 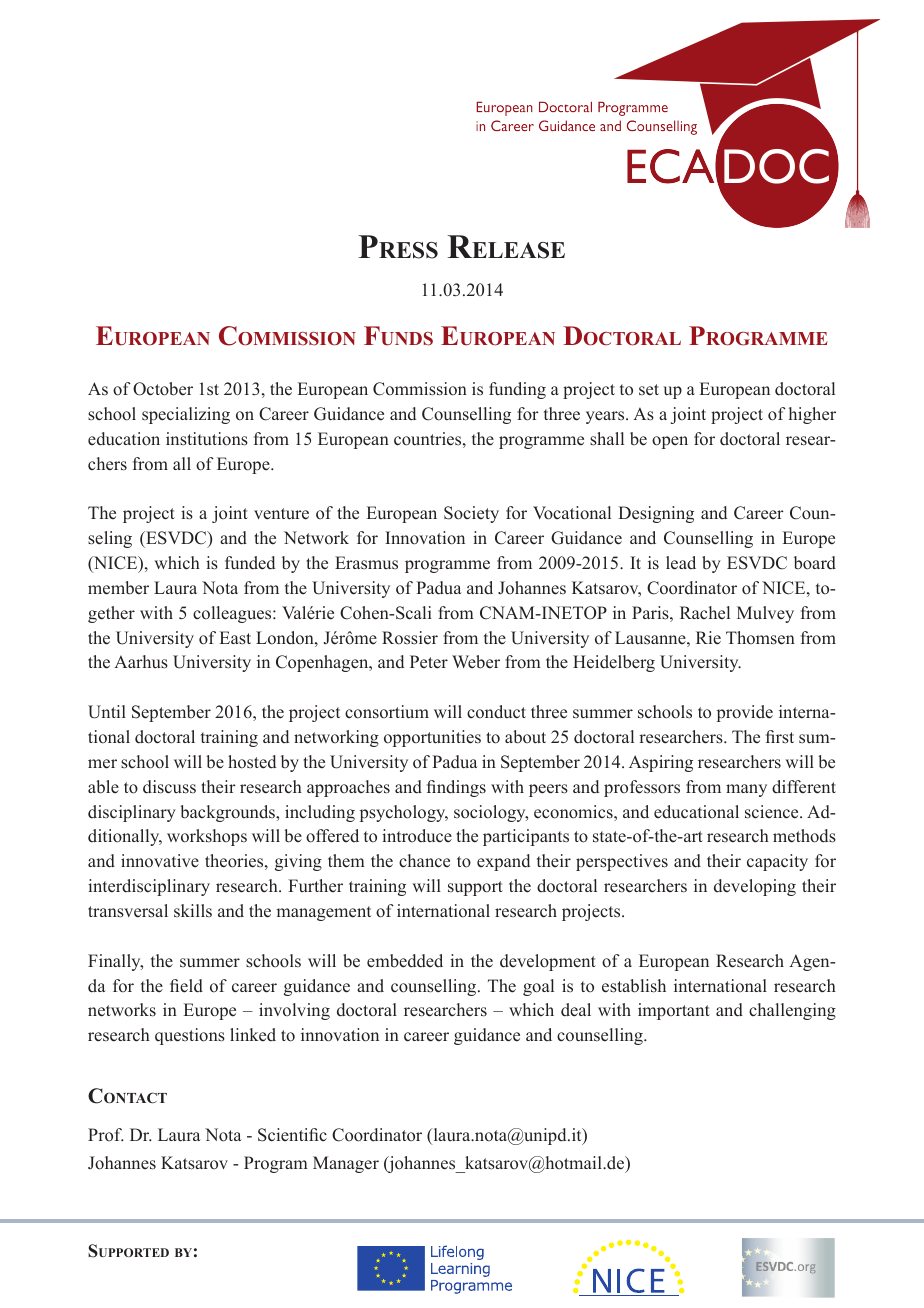 What do you see at coordinates (517, 390) in the document?
I see `funding` at bounding box center [517, 390].
